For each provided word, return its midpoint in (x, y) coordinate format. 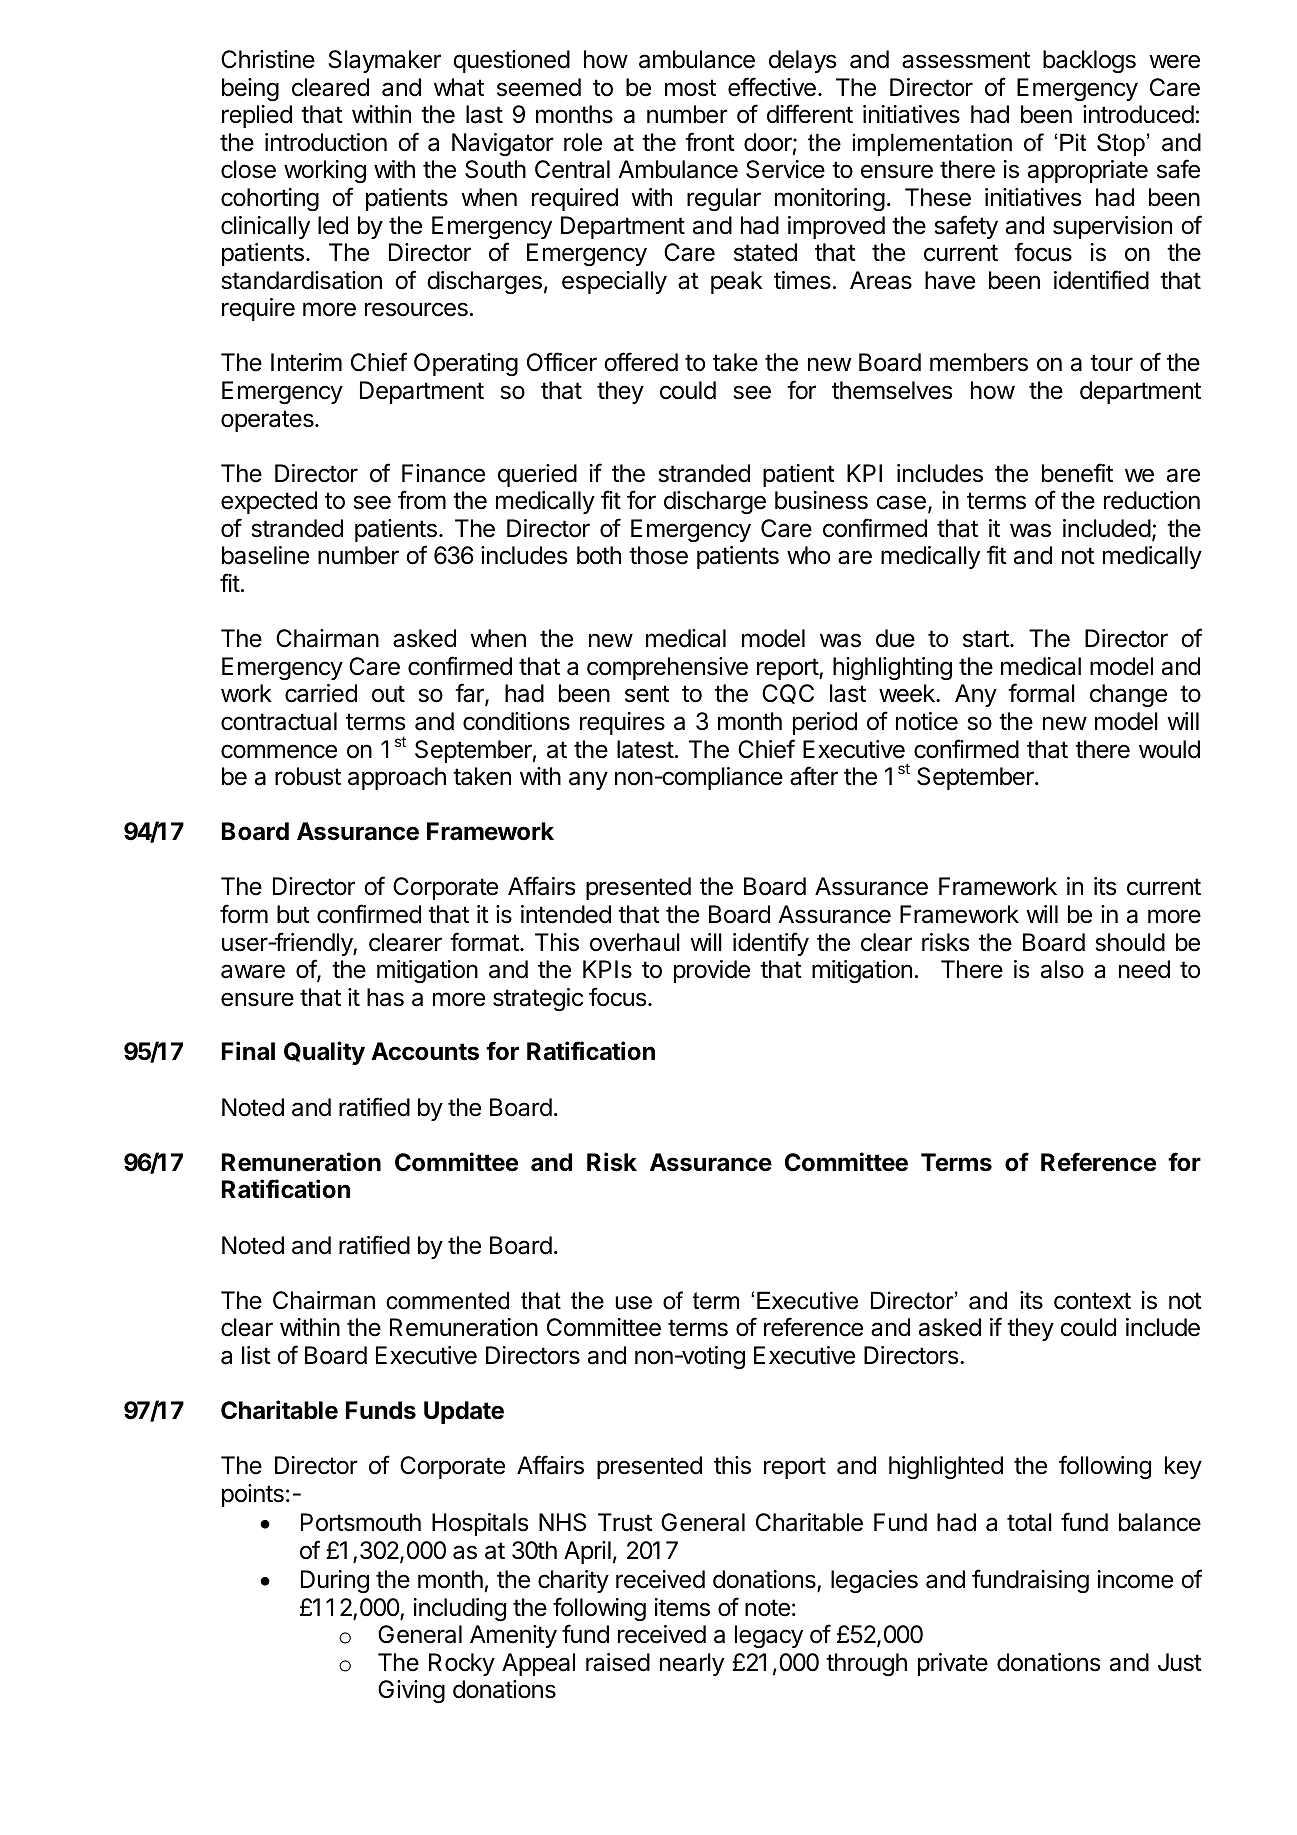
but (293, 914)
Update (464, 1412)
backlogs (1089, 61)
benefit (1077, 473)
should (1130, 942)
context (1092, 1301)
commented (447, 1300)
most (690, 88)
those (658, 555)
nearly (692, 1664)
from (422, 500)
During (335, 1581)
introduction (326, 142)
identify (771, 944)
